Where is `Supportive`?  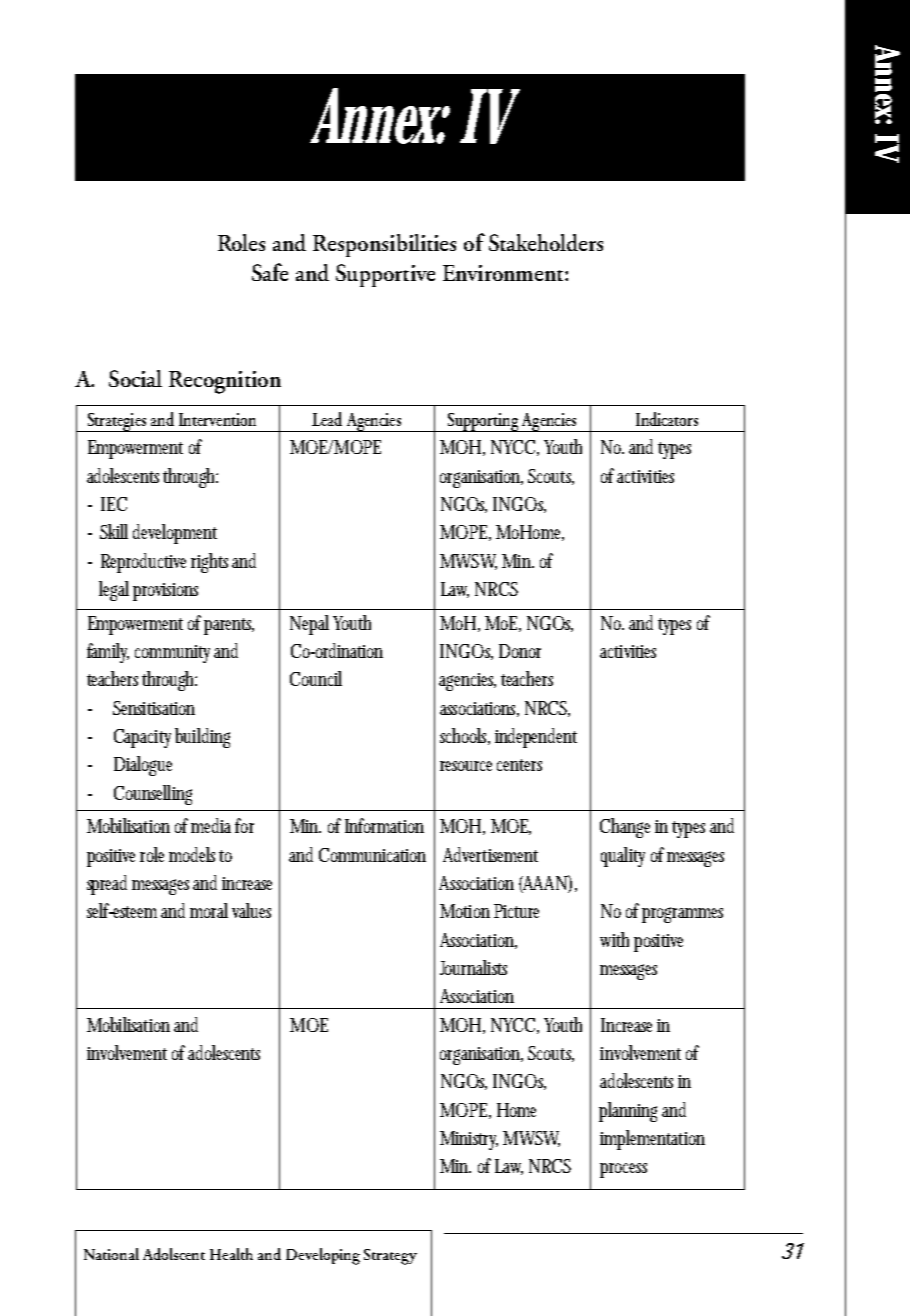 Supportive is located at coordinates (385, 275).
